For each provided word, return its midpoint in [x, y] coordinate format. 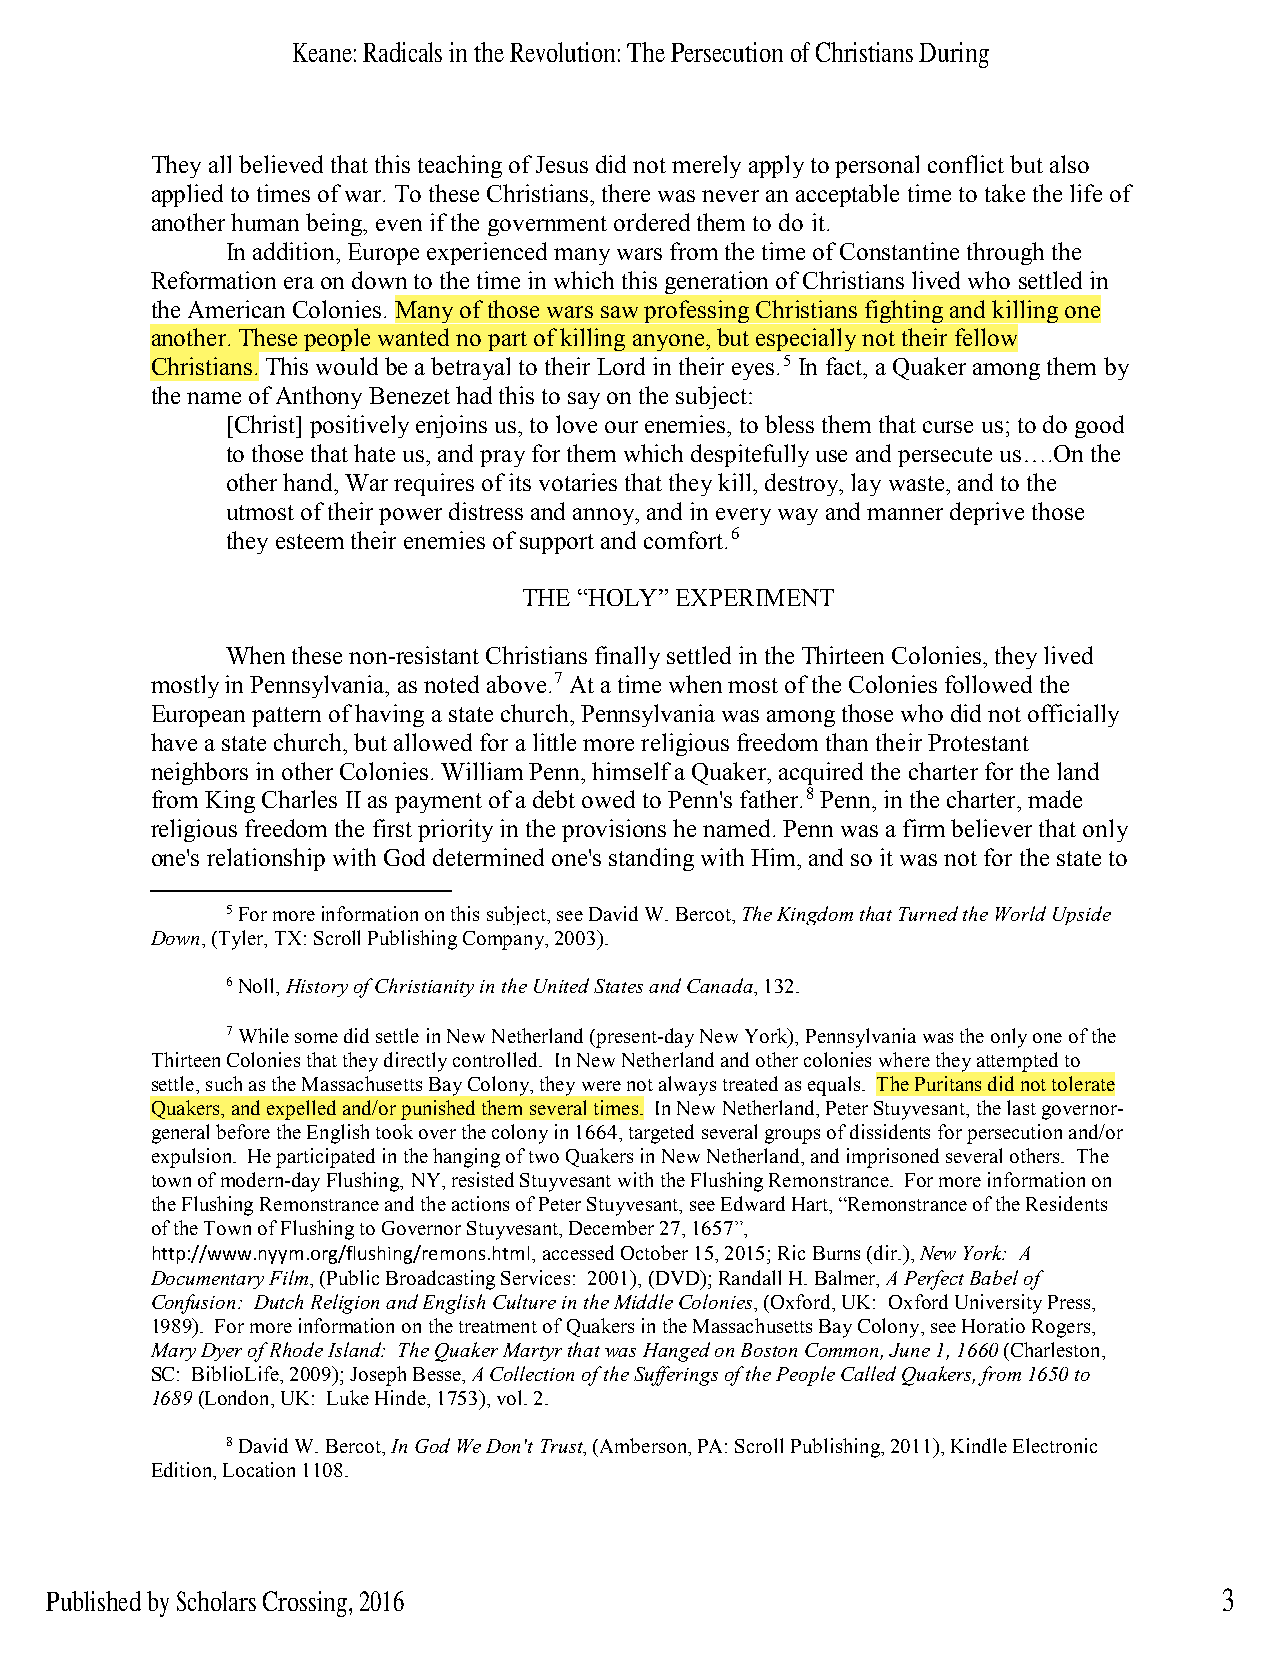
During [954, 55]
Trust [563, 1447]
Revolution [562, 52]
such [224, 1083]
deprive [987, 513]
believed [281, 164]
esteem [310, 541]
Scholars [216, 1601]
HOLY [623, 597]
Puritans [948, 1083]
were [601, 1086]
